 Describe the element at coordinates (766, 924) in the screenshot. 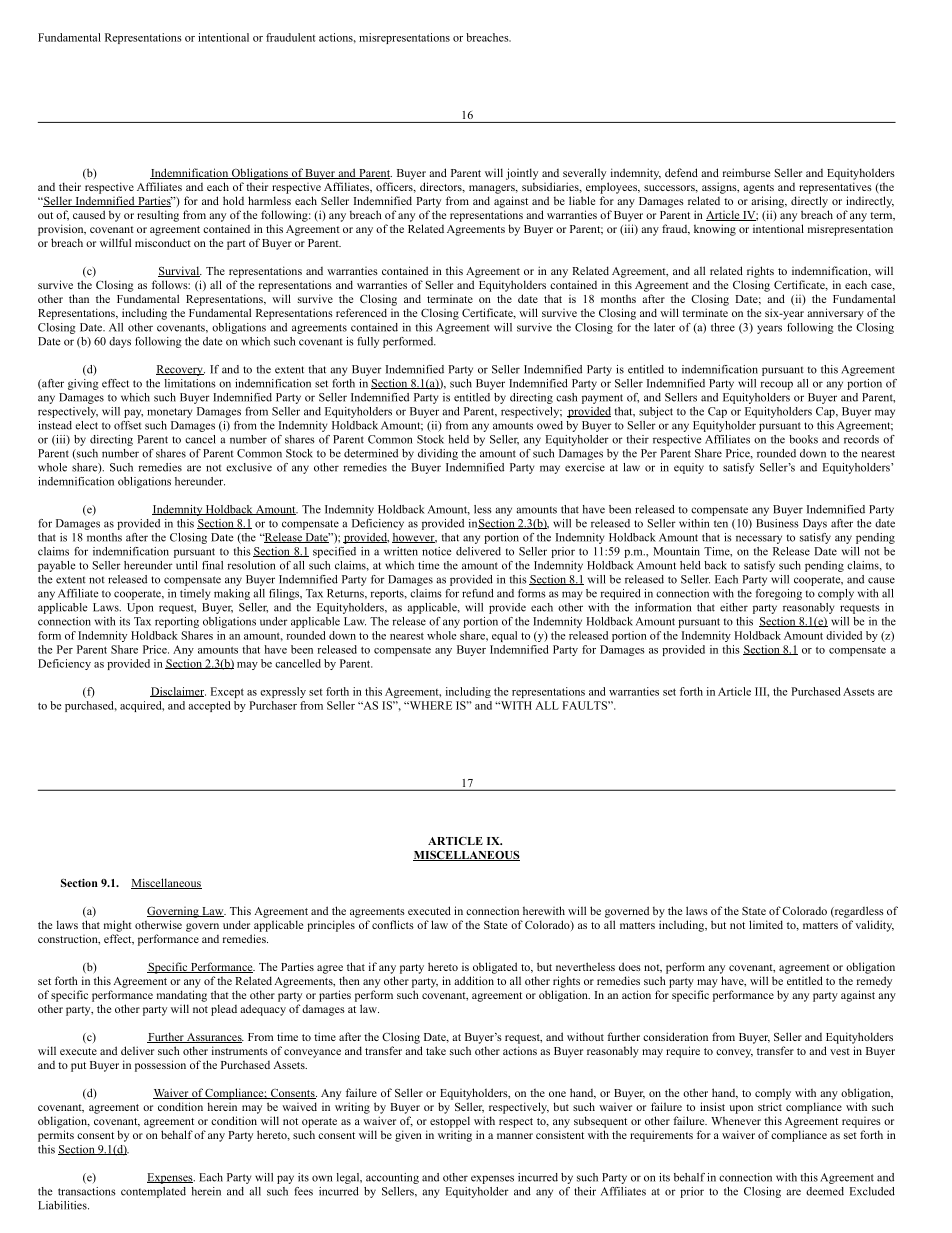

I see `limited` at that location.
